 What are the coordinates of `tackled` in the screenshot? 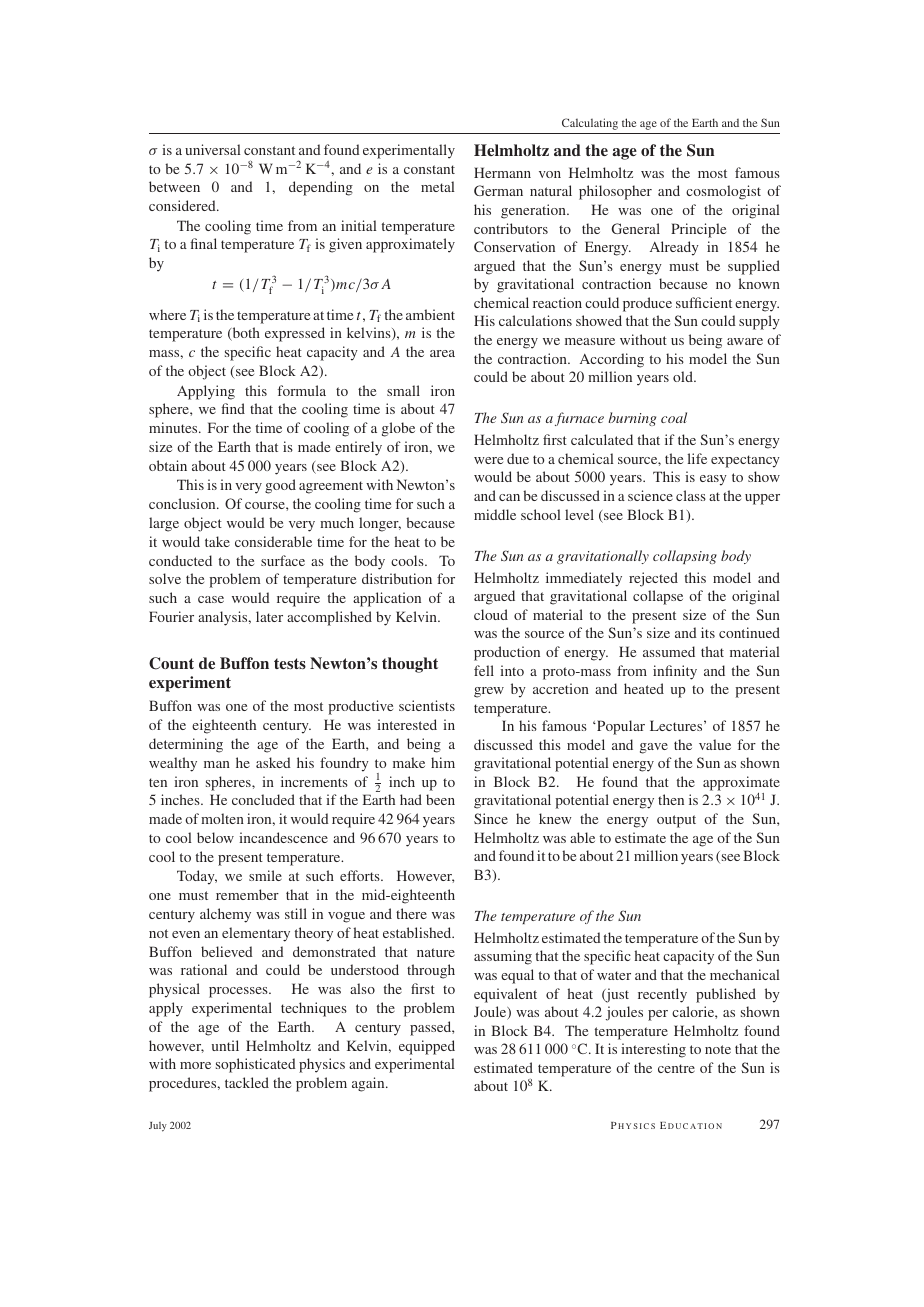 It's located at (247, 1082).
